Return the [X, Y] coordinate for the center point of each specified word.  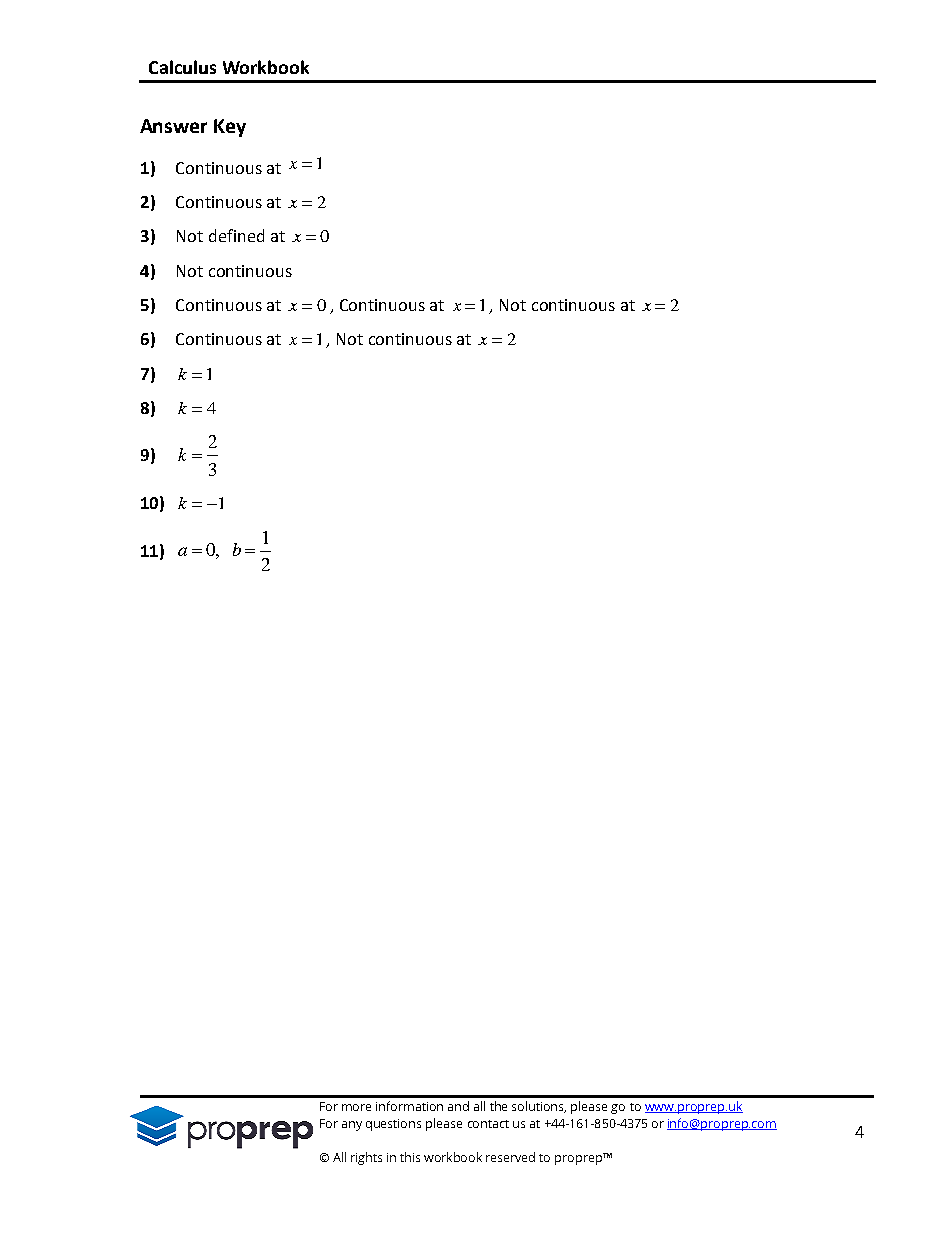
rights [366, 1158]
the [498, 1106]
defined [236, 235]
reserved [510, 1157]
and [458, 1106]
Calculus [182, 67]
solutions [539, 1107]
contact [488, 1124]
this [410, 1157]
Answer [173, 126]
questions [393, 1125]
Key [230, 128]
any [352, 1126]
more [356, 1107]
